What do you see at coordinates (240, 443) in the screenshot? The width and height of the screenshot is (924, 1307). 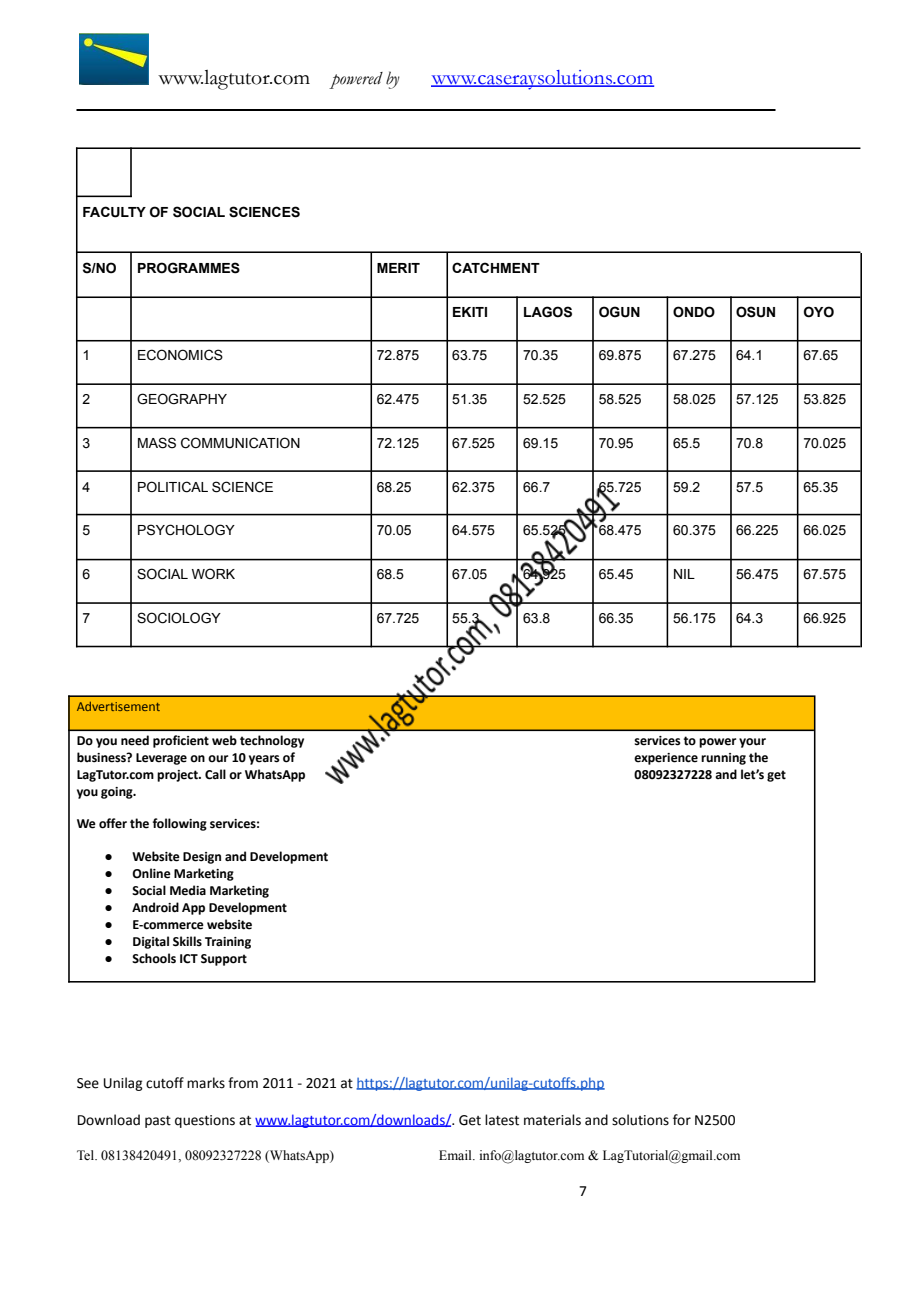 I see `COMMUNICATION` at bounding box center [240, 443].
